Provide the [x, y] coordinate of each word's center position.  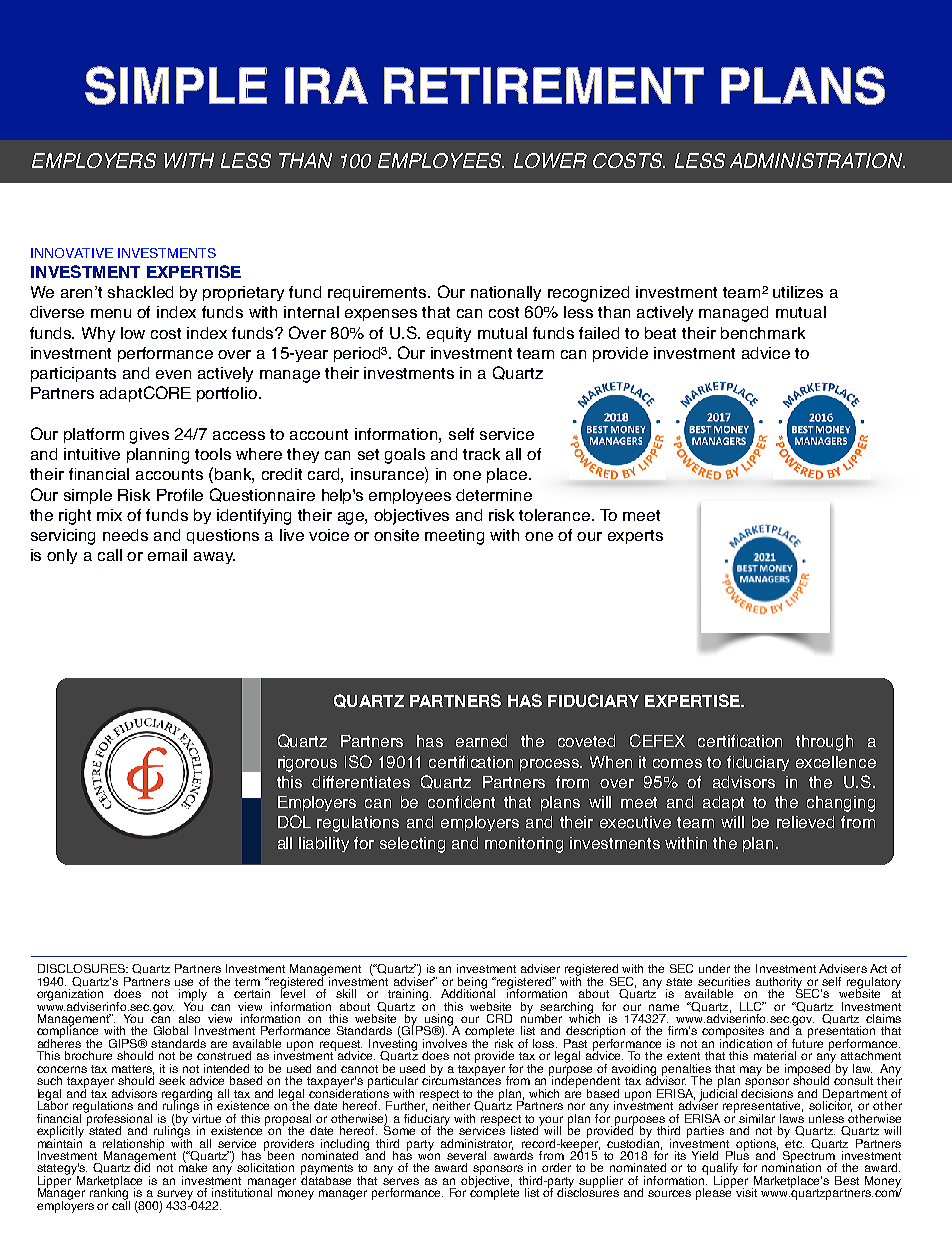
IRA [326, 85]
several [466, 1155]
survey [175, 1196]
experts [635, 537]
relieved [805, 822]
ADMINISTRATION [817, 160]
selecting [412, 845]
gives [149, 436]
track [481, 454]
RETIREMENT [544, 85]
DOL [294, 821]
